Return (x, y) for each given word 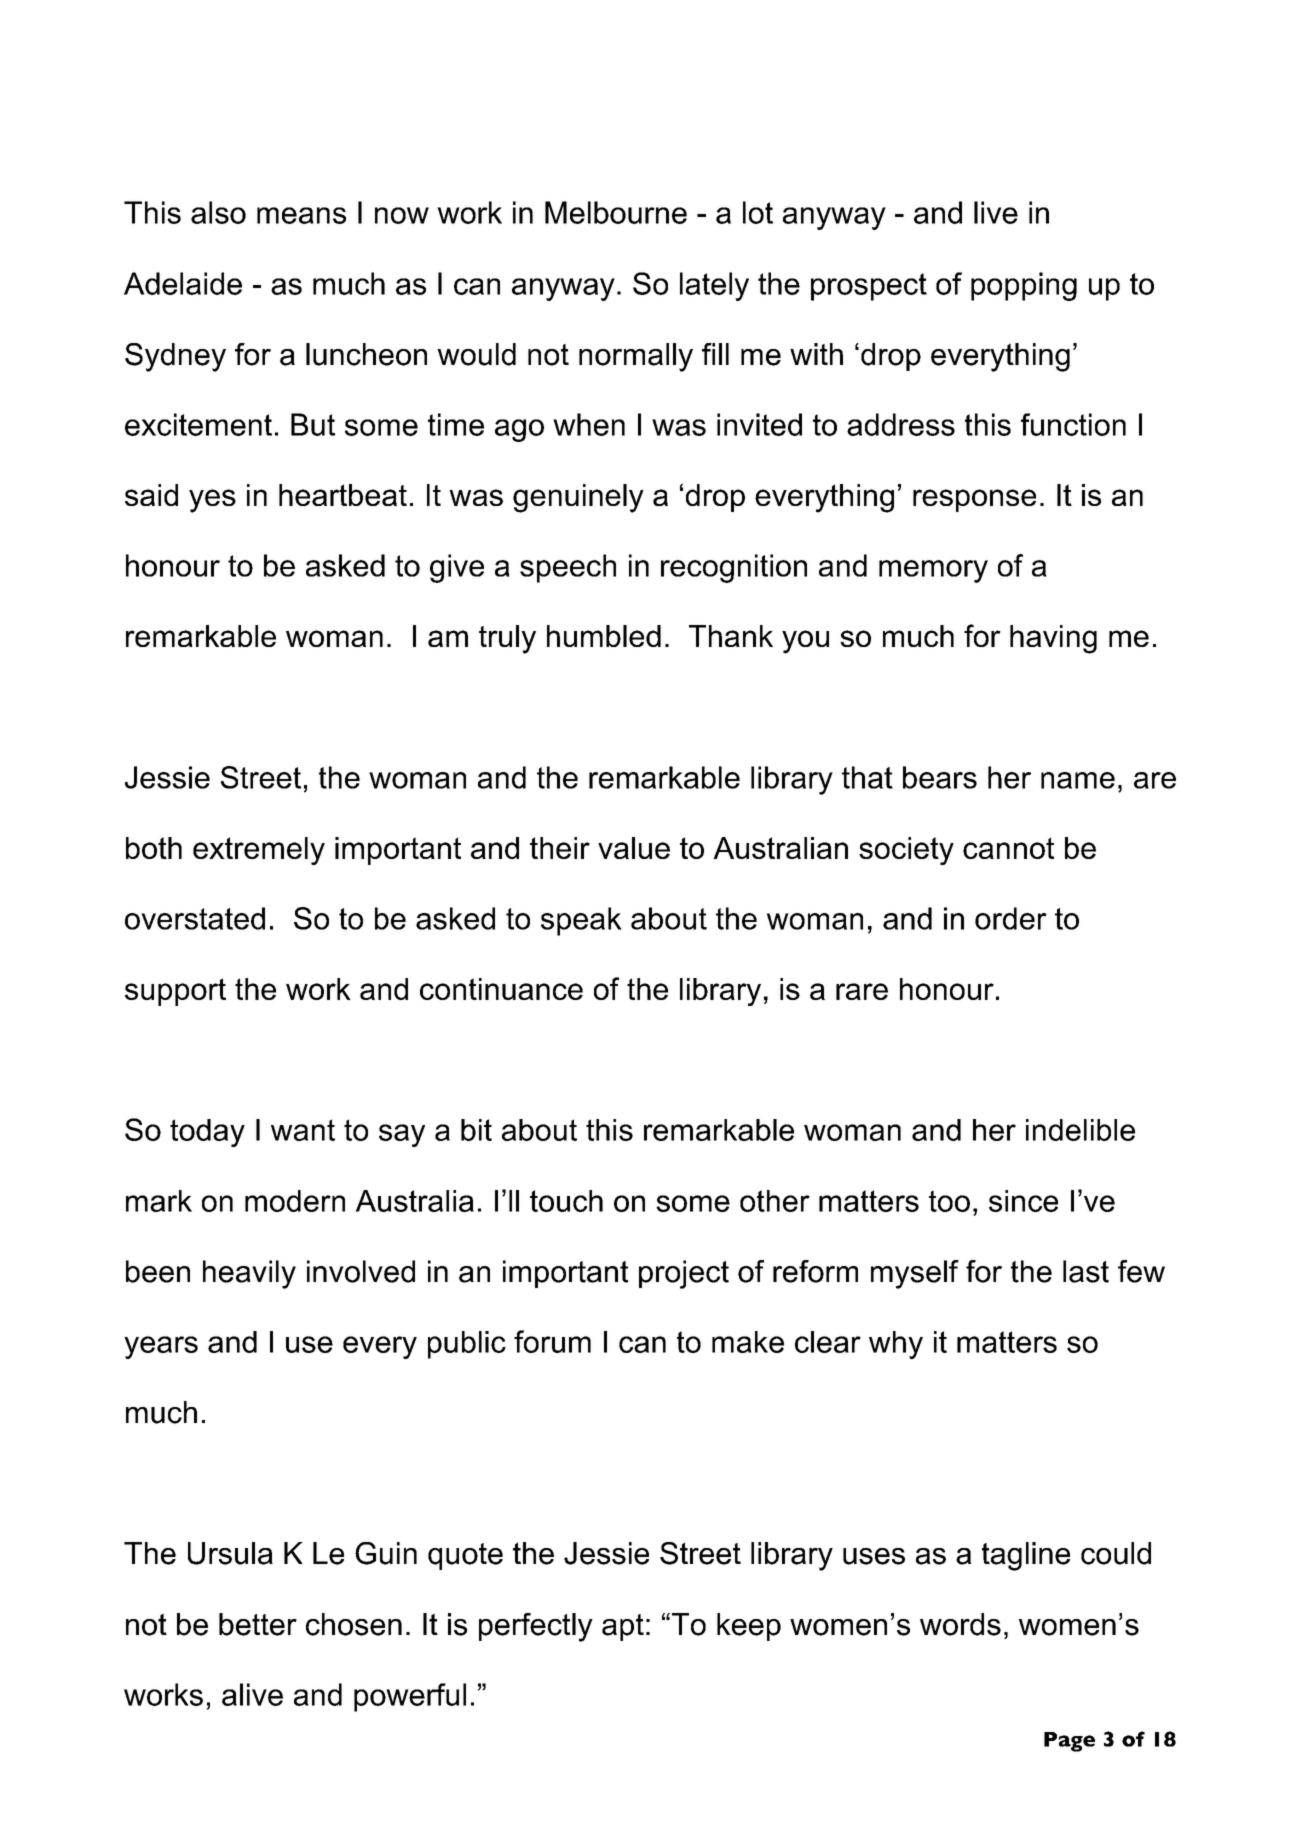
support (175, 992)
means (301, 215)
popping (1024, 286)
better (258, 1624)
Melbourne (616, 212)
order (1011, 918)
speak (581, 921)
